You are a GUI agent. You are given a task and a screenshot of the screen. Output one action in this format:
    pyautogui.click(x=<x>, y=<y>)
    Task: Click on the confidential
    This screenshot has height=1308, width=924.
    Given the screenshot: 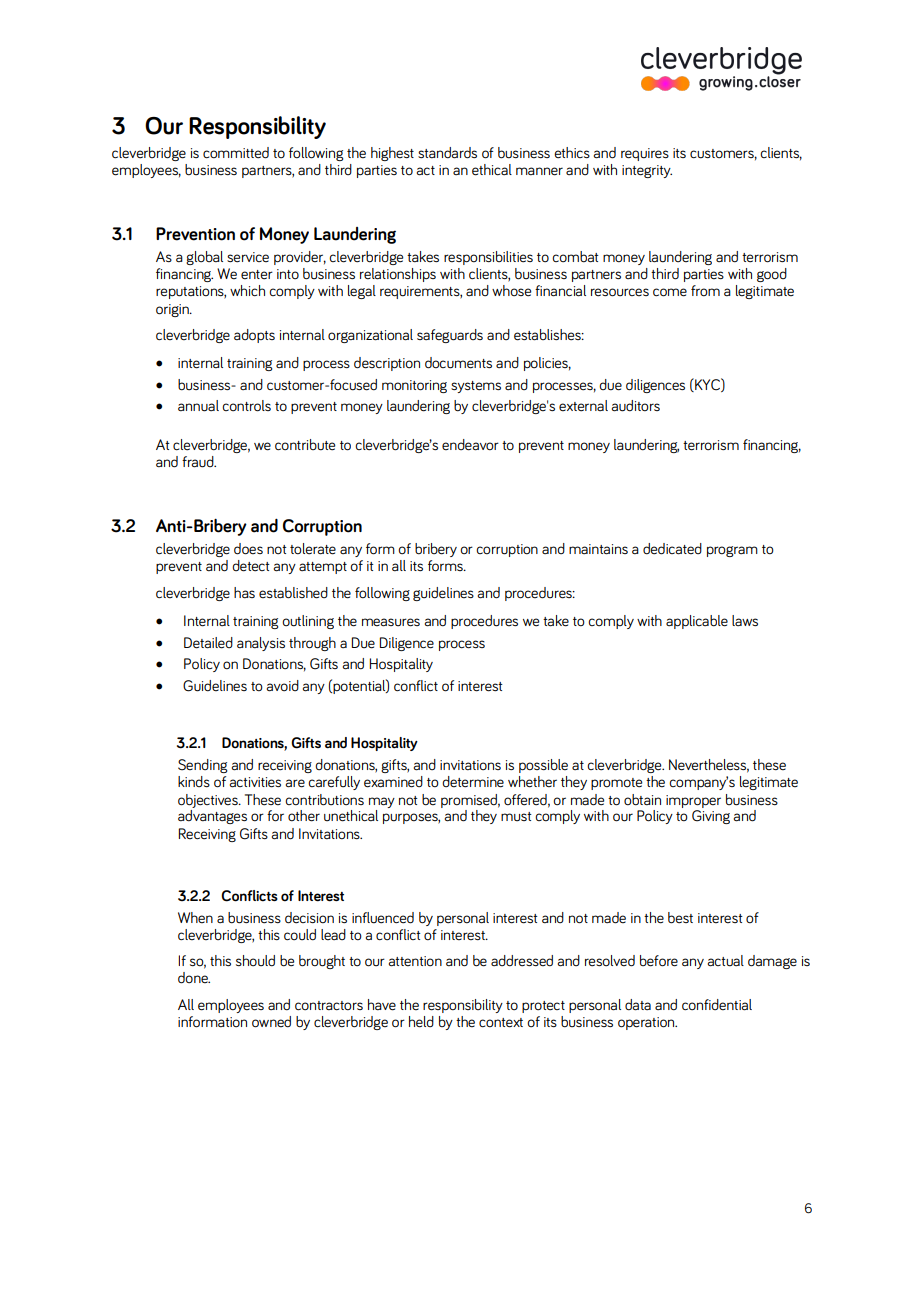 What is the action you would take?
    pyautogui.click(x=717, y=1005)
